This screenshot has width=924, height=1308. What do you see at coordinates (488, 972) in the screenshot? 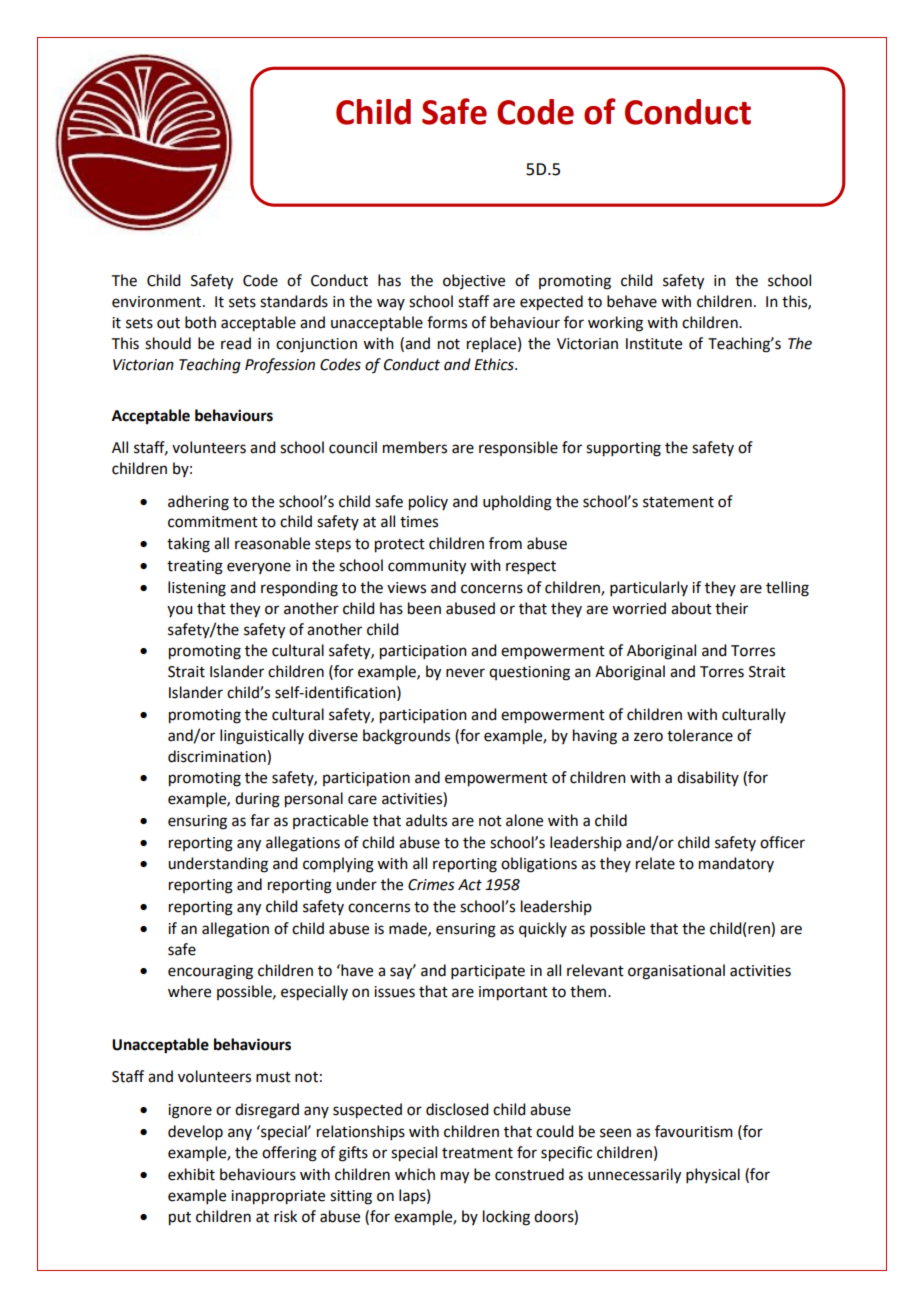
I see `participate` at bounding box center [488, 972].
